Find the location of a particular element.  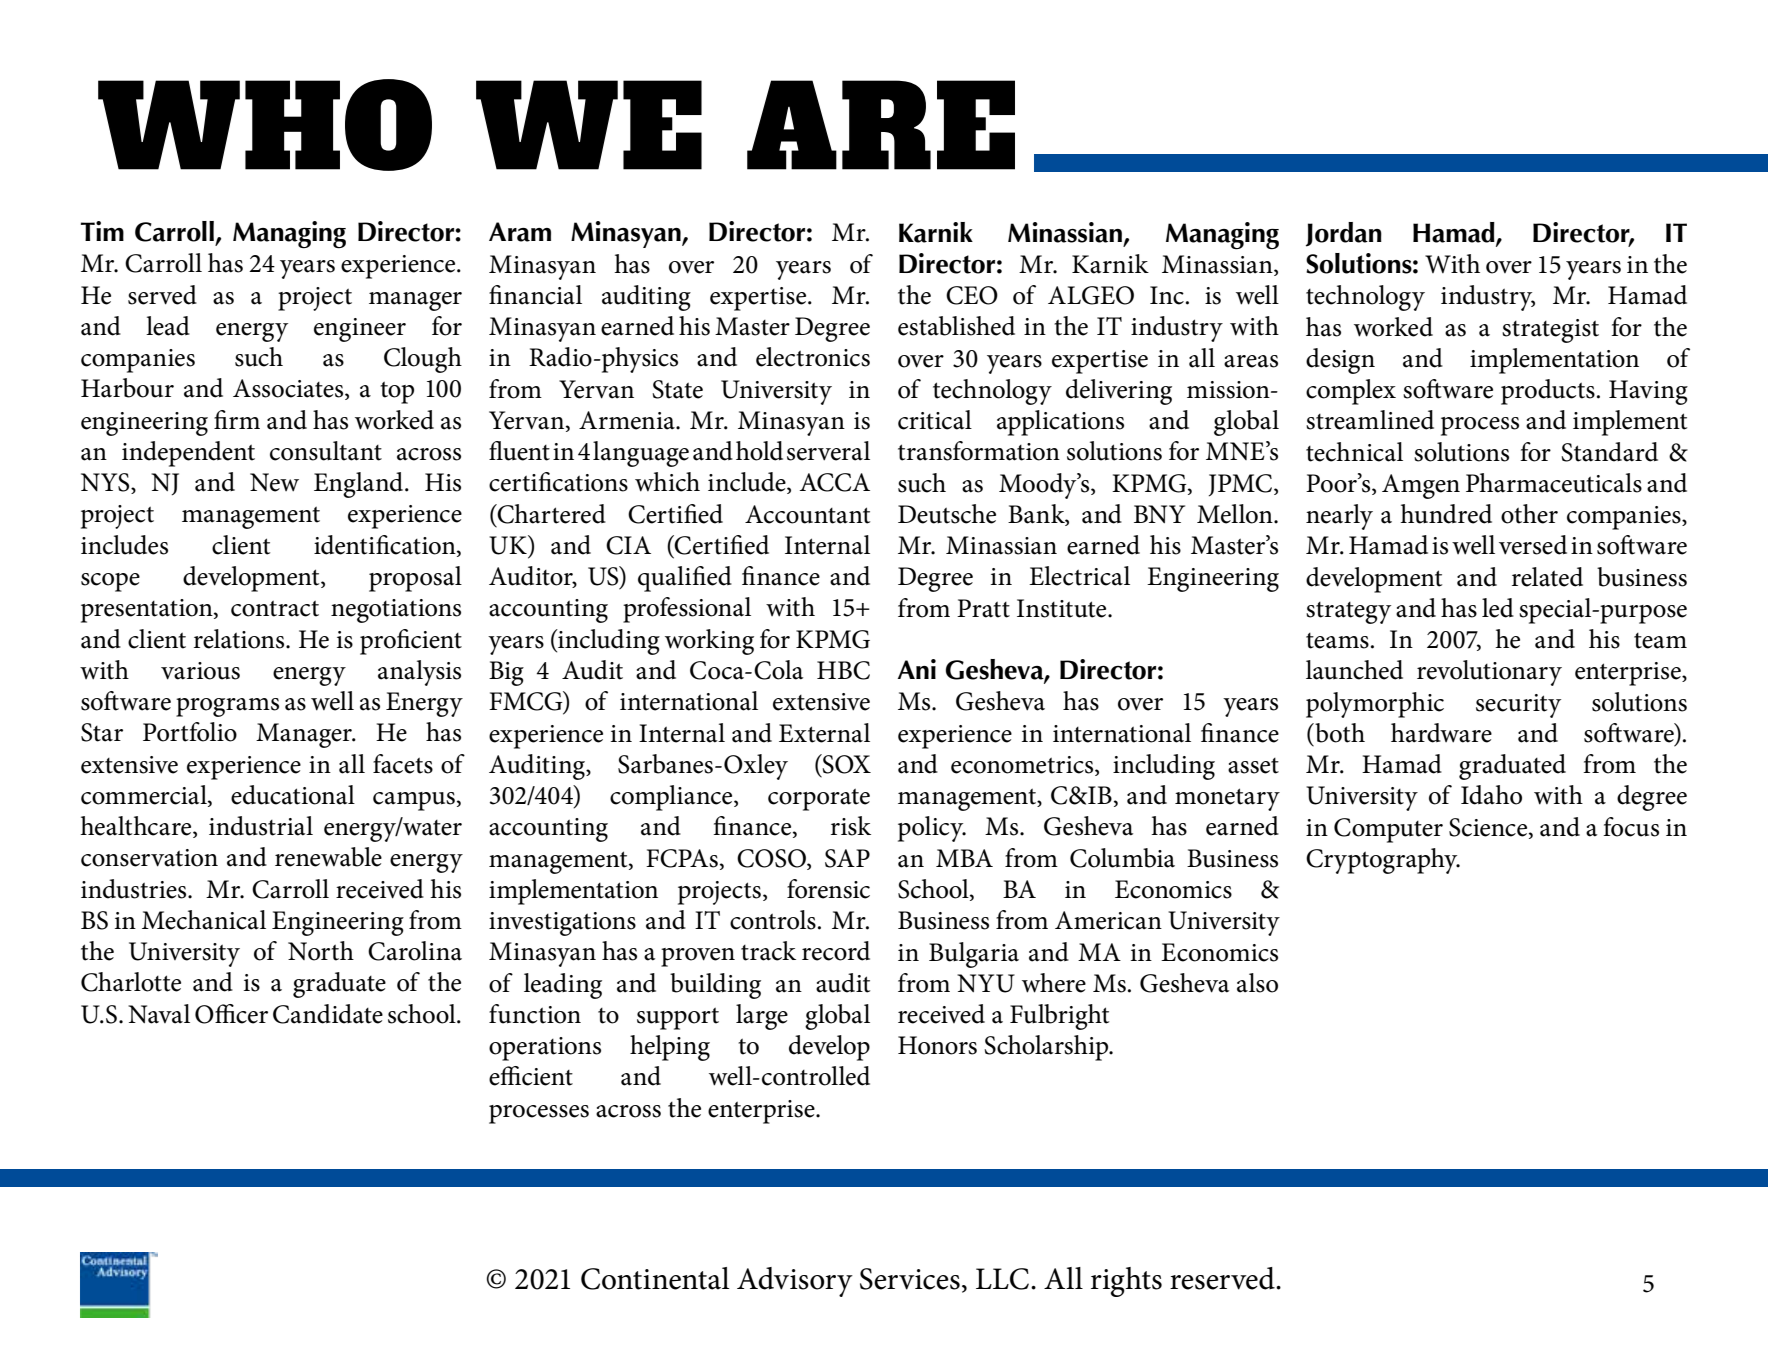

record is located at coordinates (836, 951).
